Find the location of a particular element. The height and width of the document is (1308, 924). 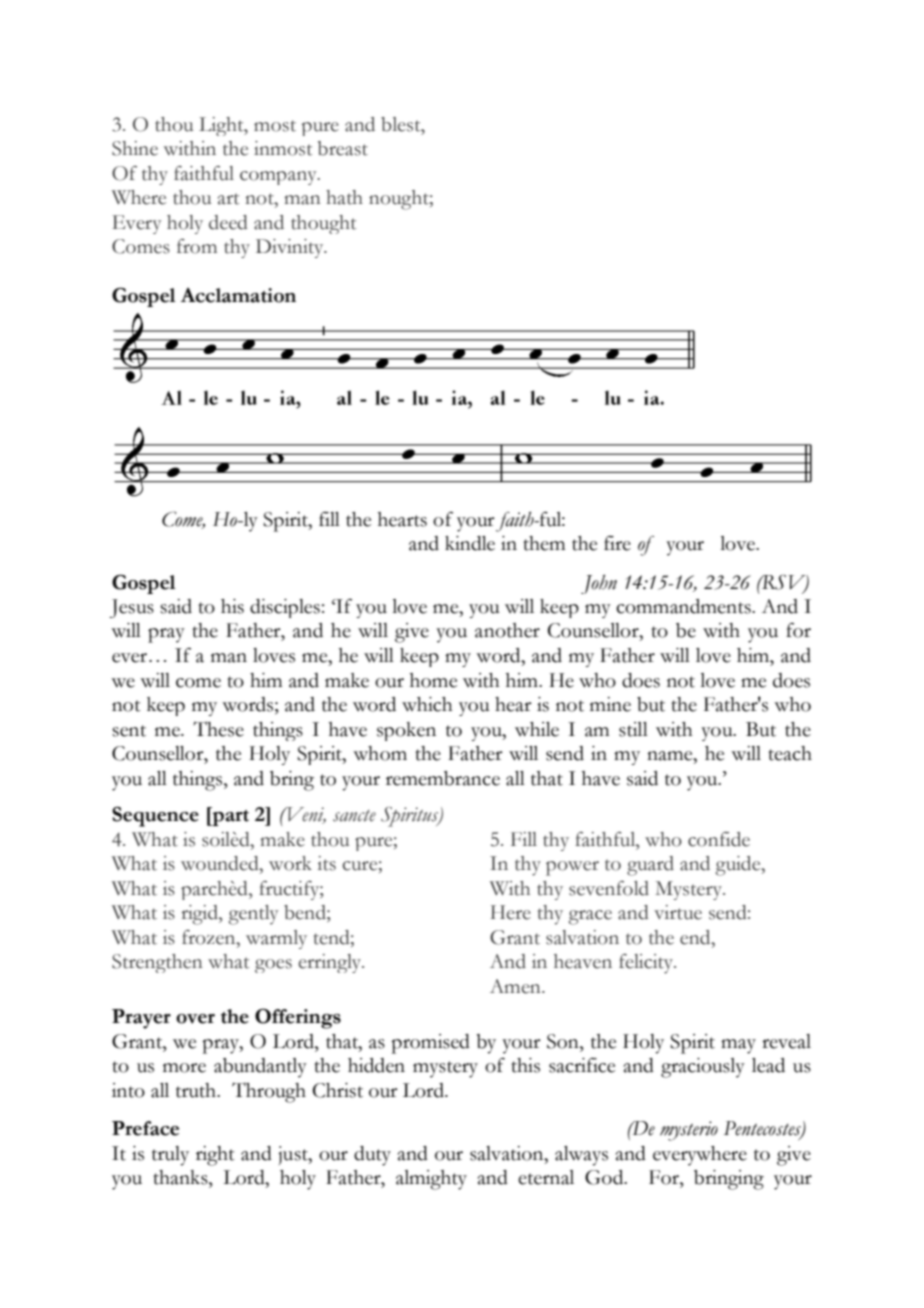

commandments is located at coordinates (684, 606).
